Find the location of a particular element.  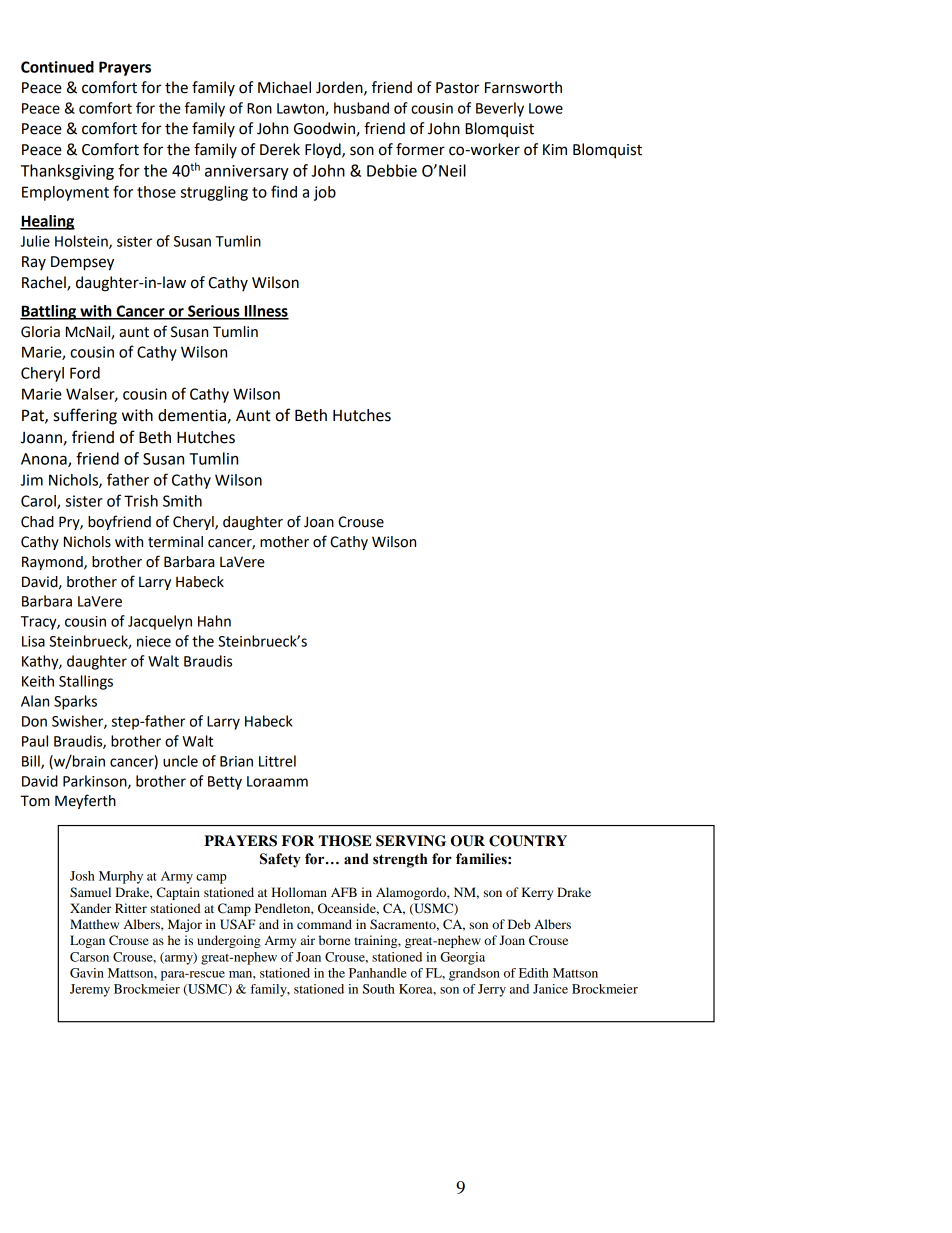

Illness is located at coordinates (266, 312).
